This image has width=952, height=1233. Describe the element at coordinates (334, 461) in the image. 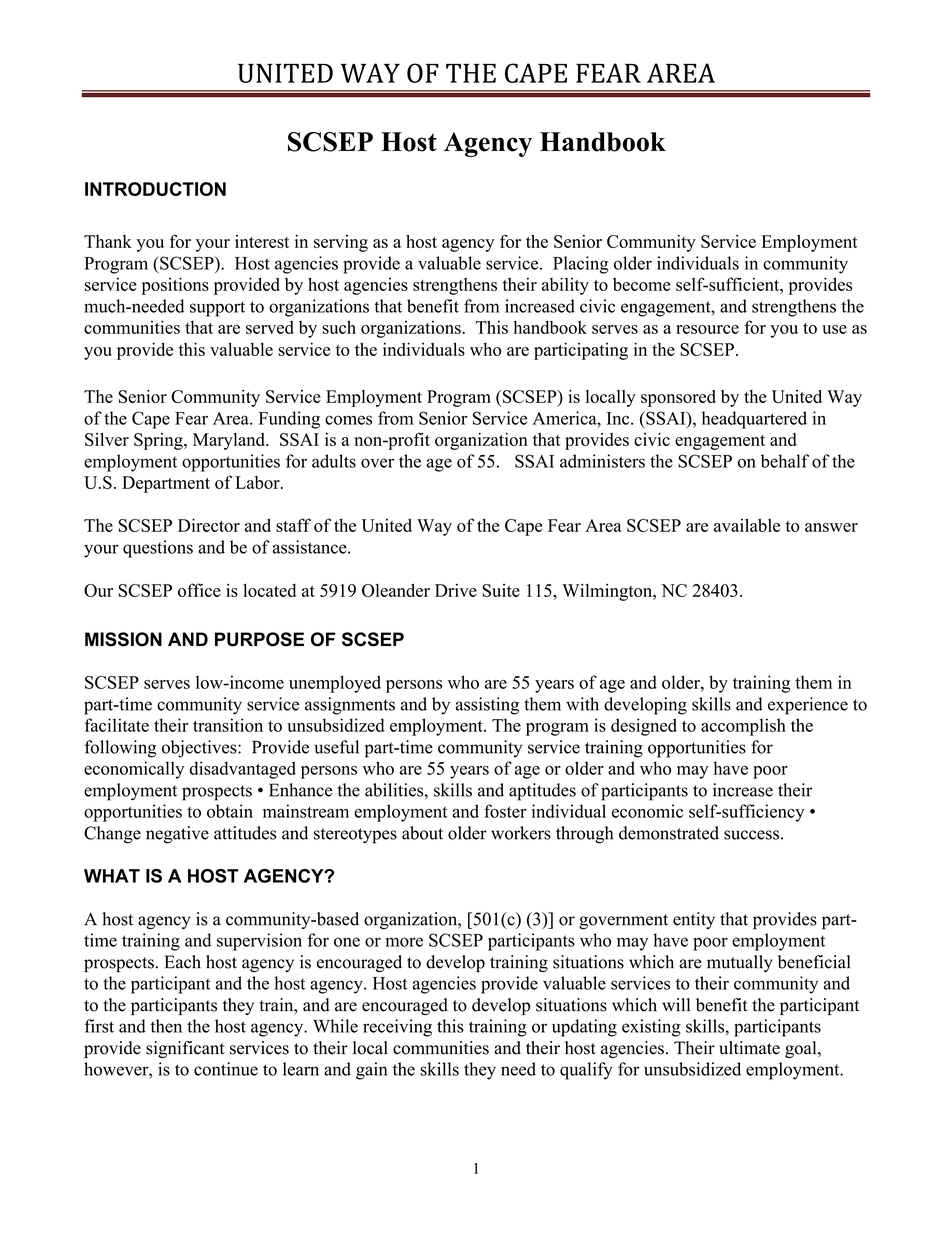

I see `adults` at that location.
